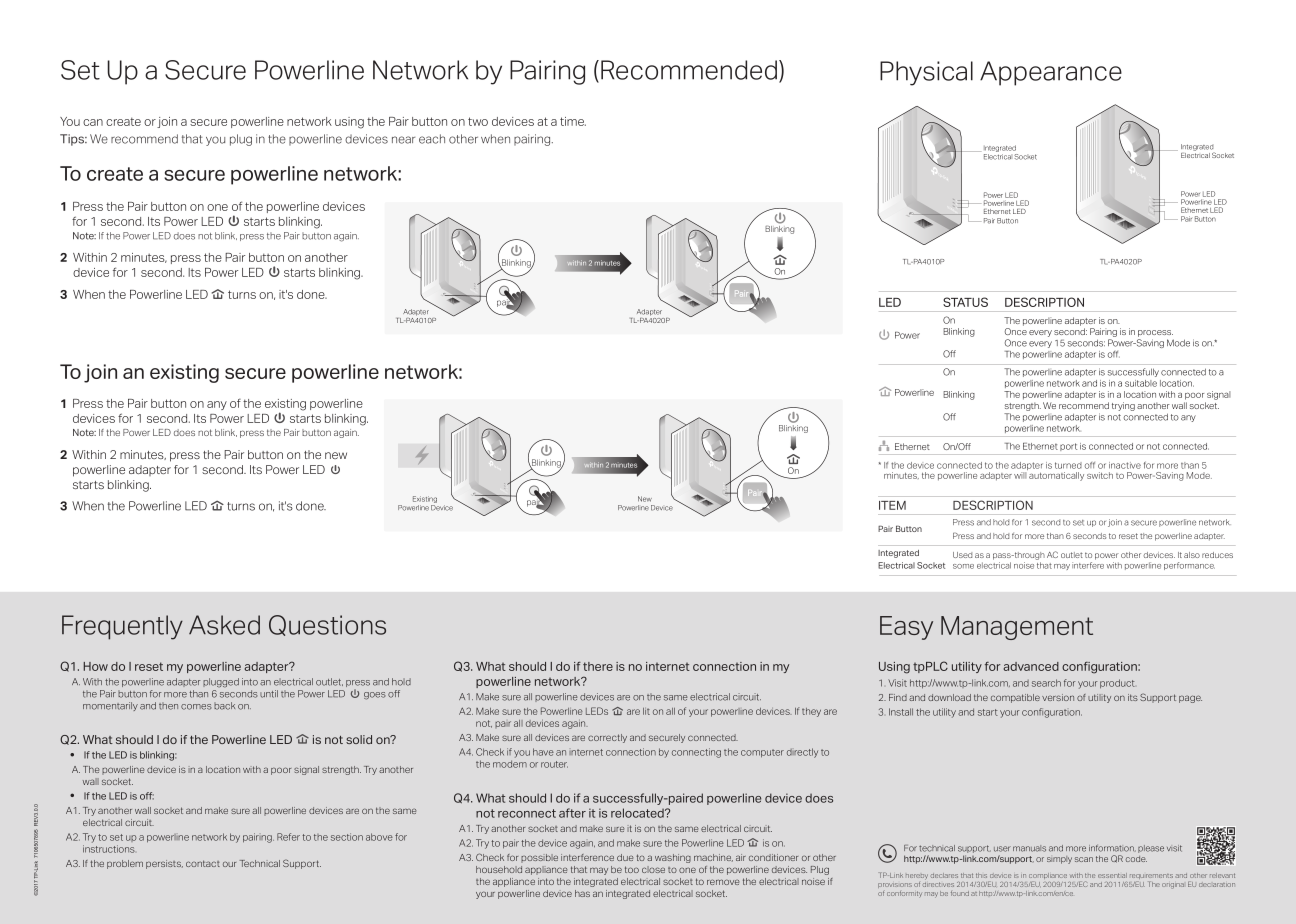  Describe the element at coordinates (203, 863) in the document. I see `contact` at that location.
